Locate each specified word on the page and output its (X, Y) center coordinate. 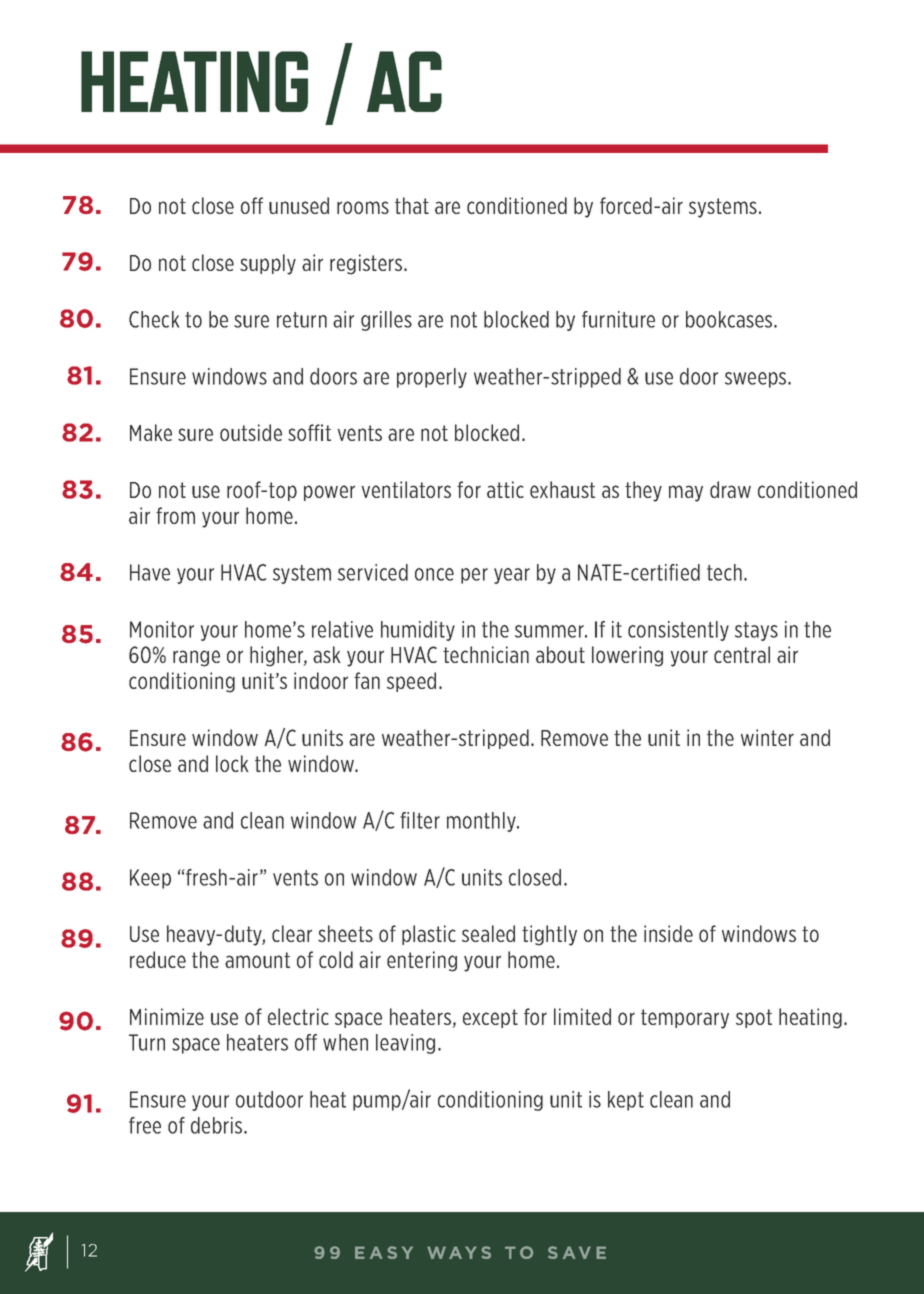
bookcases (730, 319)
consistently (678, 631)
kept (626, 1101)
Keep (150, 879)
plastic (429, 935)
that (412, 205)
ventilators (406, 489)
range (196, 658)
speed (411, 682)
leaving (405, 1044)
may (686, 493)
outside (251, 432)
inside (668, 933)
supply (268, 264)
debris (218, 1125)
